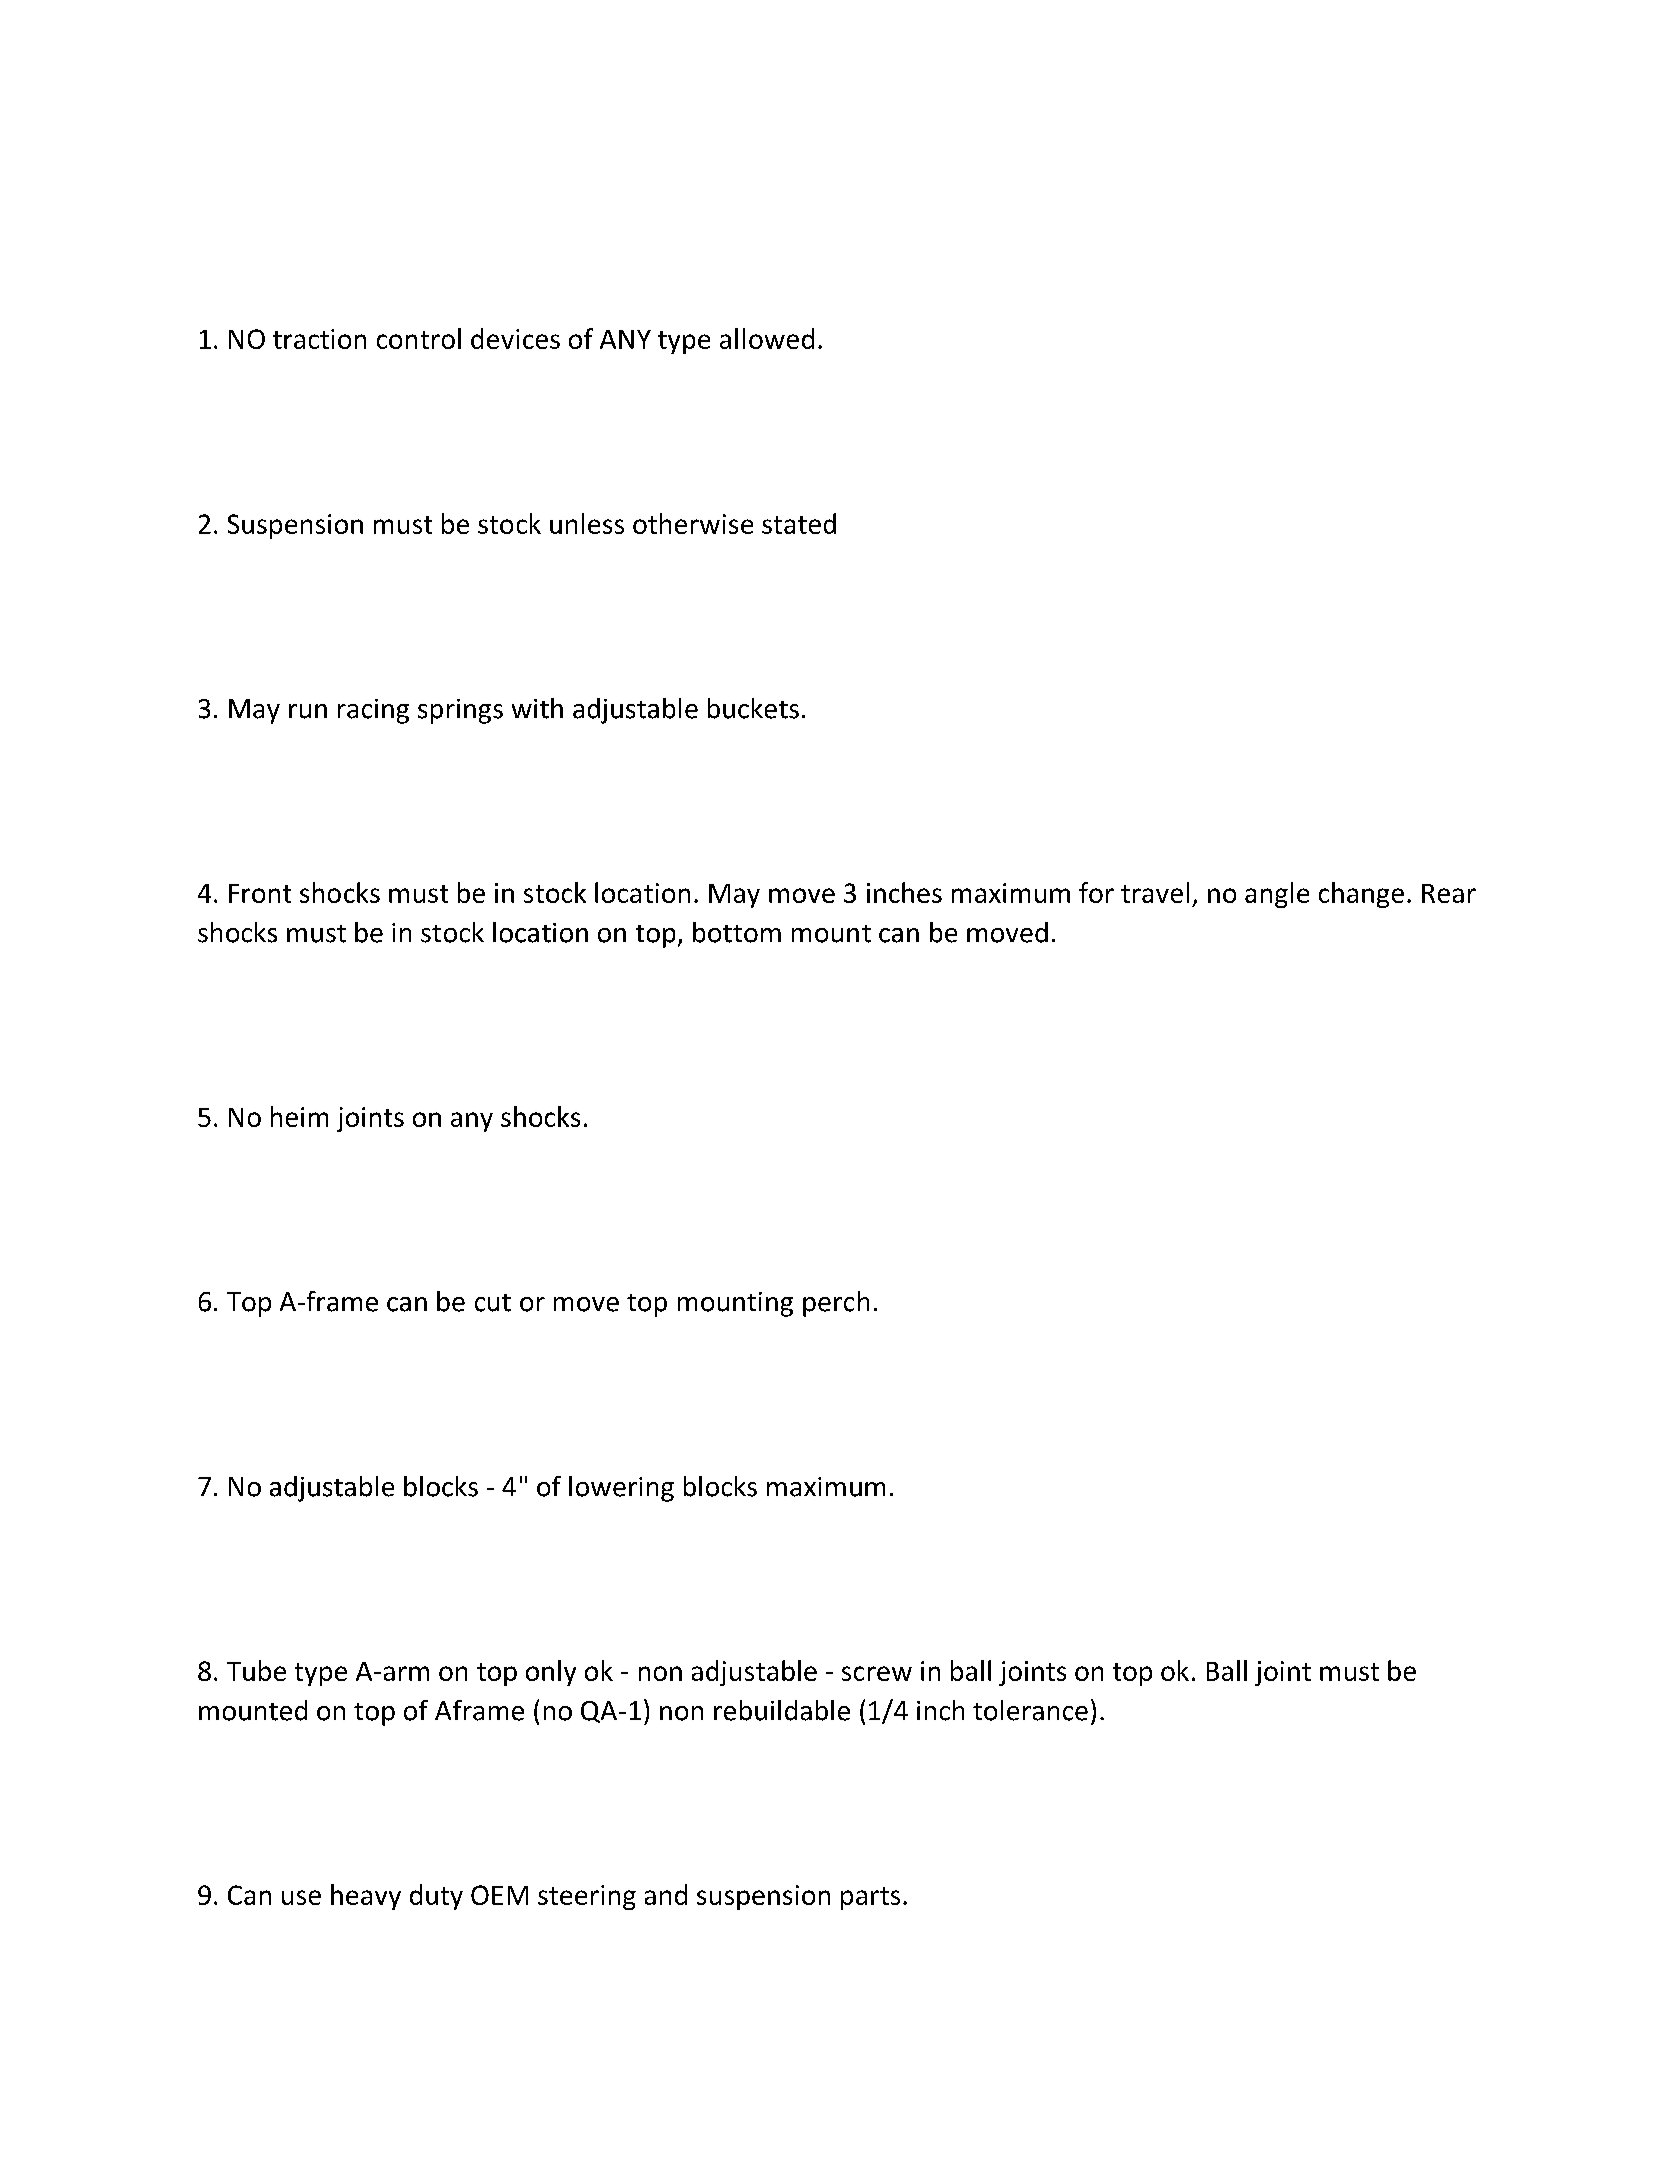 Image resolution: width=1674 pixels, height=2166 pixels. Describe the element at coordinates (870, 1898) in the document. I see `parts` at that location.
